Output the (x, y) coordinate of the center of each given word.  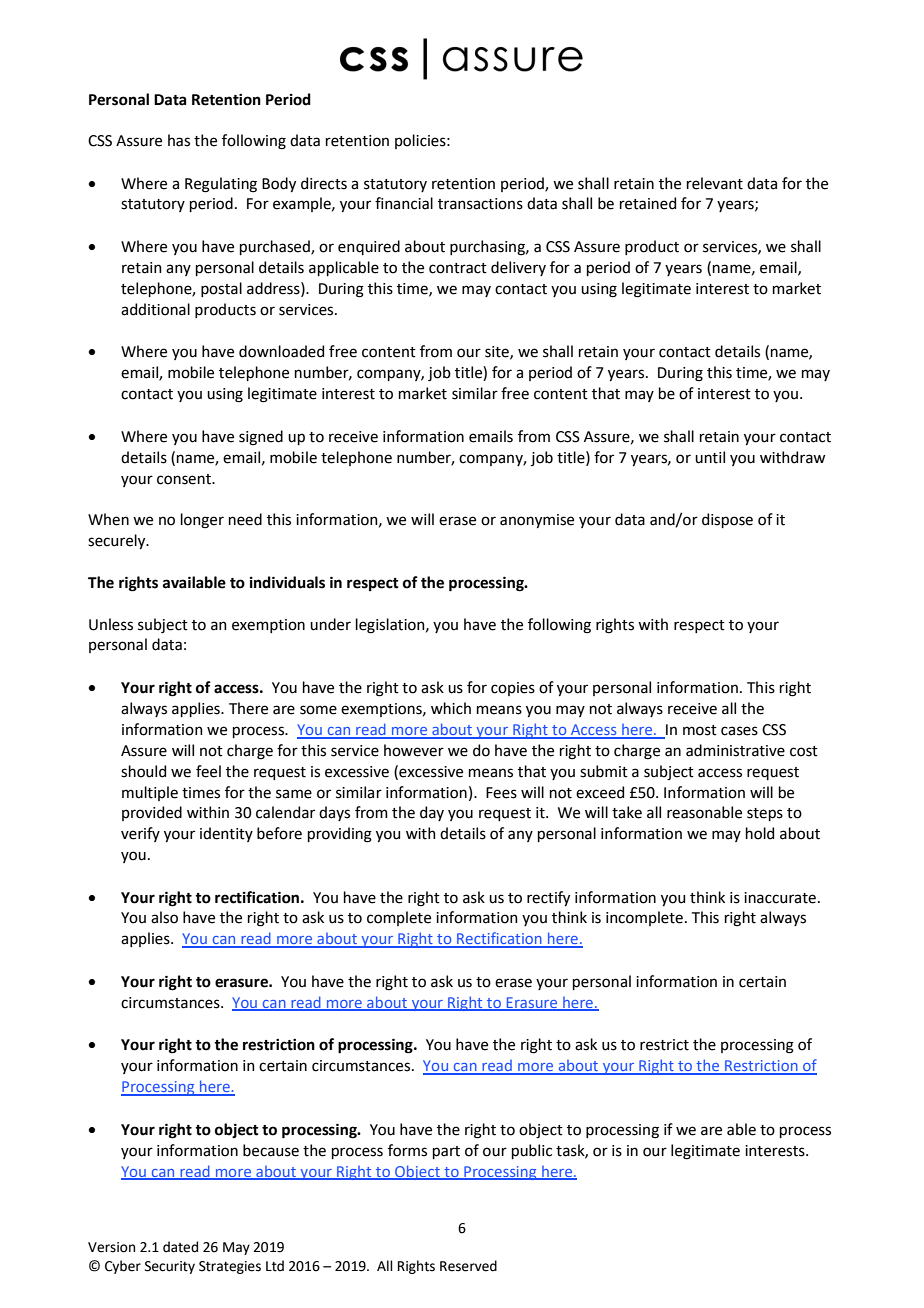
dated (180, 1247)
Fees (501, 793)
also (164, 917)
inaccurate (780, 898)
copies (513, 689)
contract (458, 268)
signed (261, 438)
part (446, 1152)
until (710, 457)
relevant (715, 183)
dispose (727, 520)
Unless (111, 624)
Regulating (221, 185)
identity (226, 834)
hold (760, 833)
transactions (480, 204)
